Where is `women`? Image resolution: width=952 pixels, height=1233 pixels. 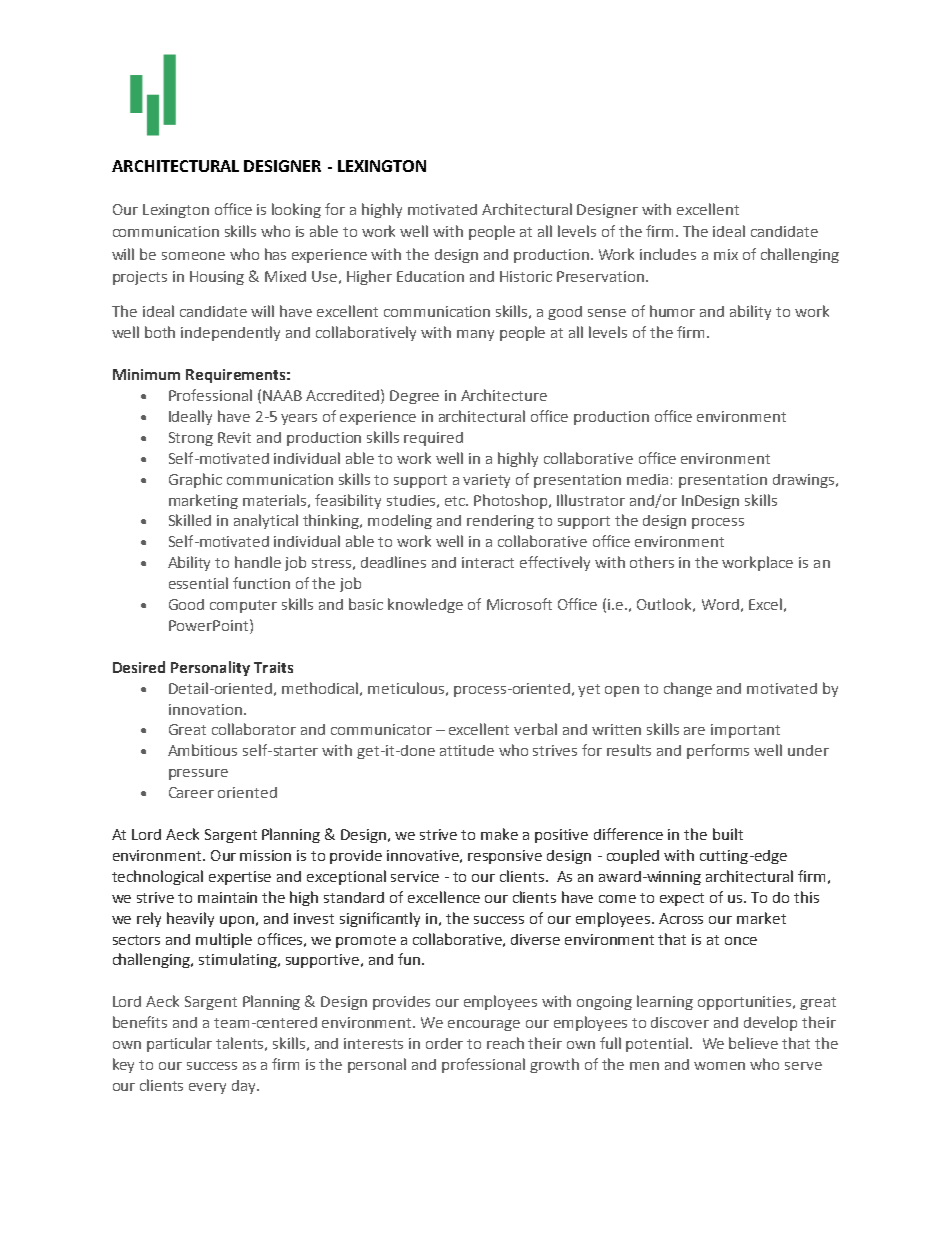 women is located at coordinates (719, 1066).
